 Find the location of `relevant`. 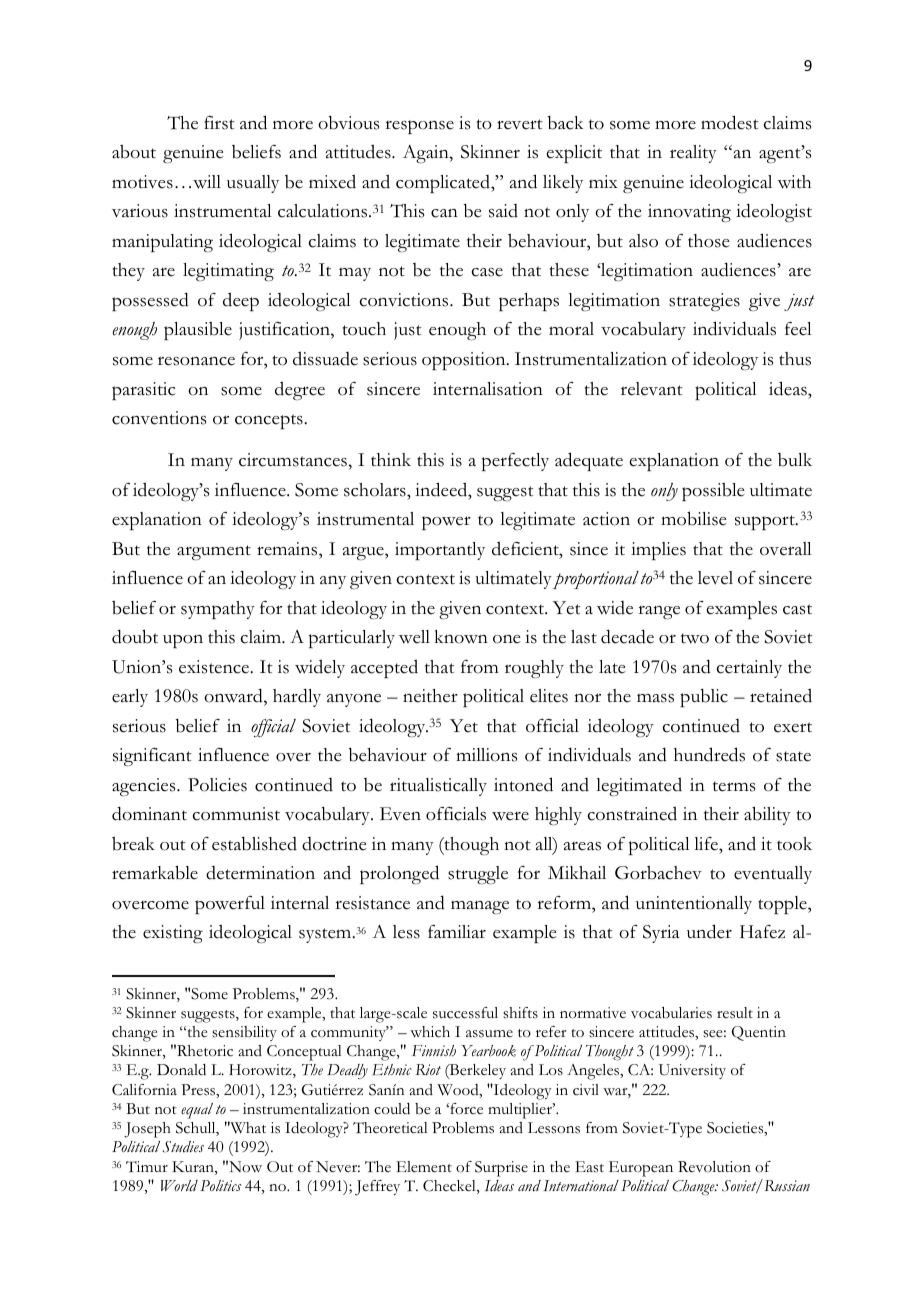

relevant is located at coordinates (652, 389).
